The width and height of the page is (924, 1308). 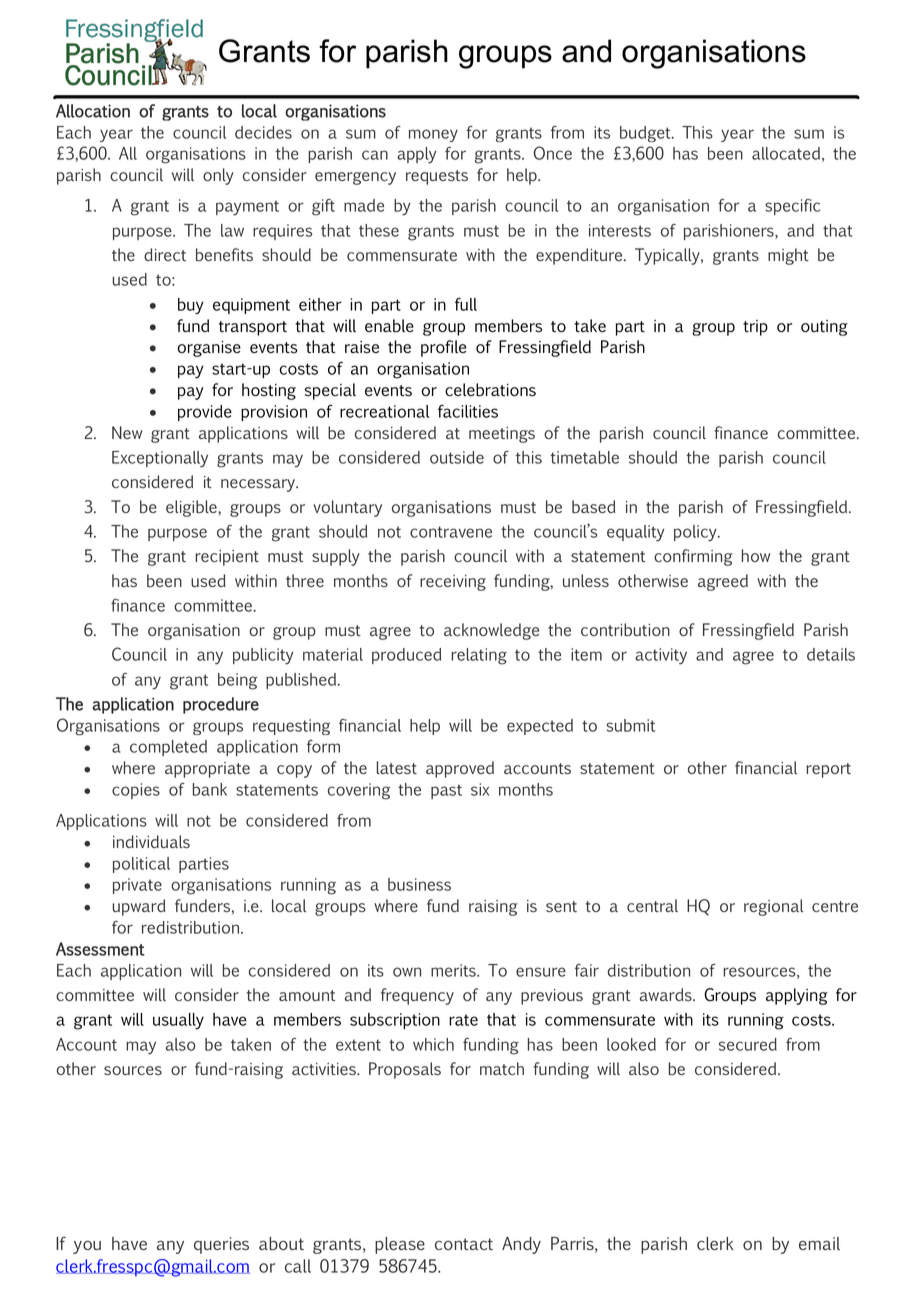 I want to click on contravene, so click(x=451, y=532).
